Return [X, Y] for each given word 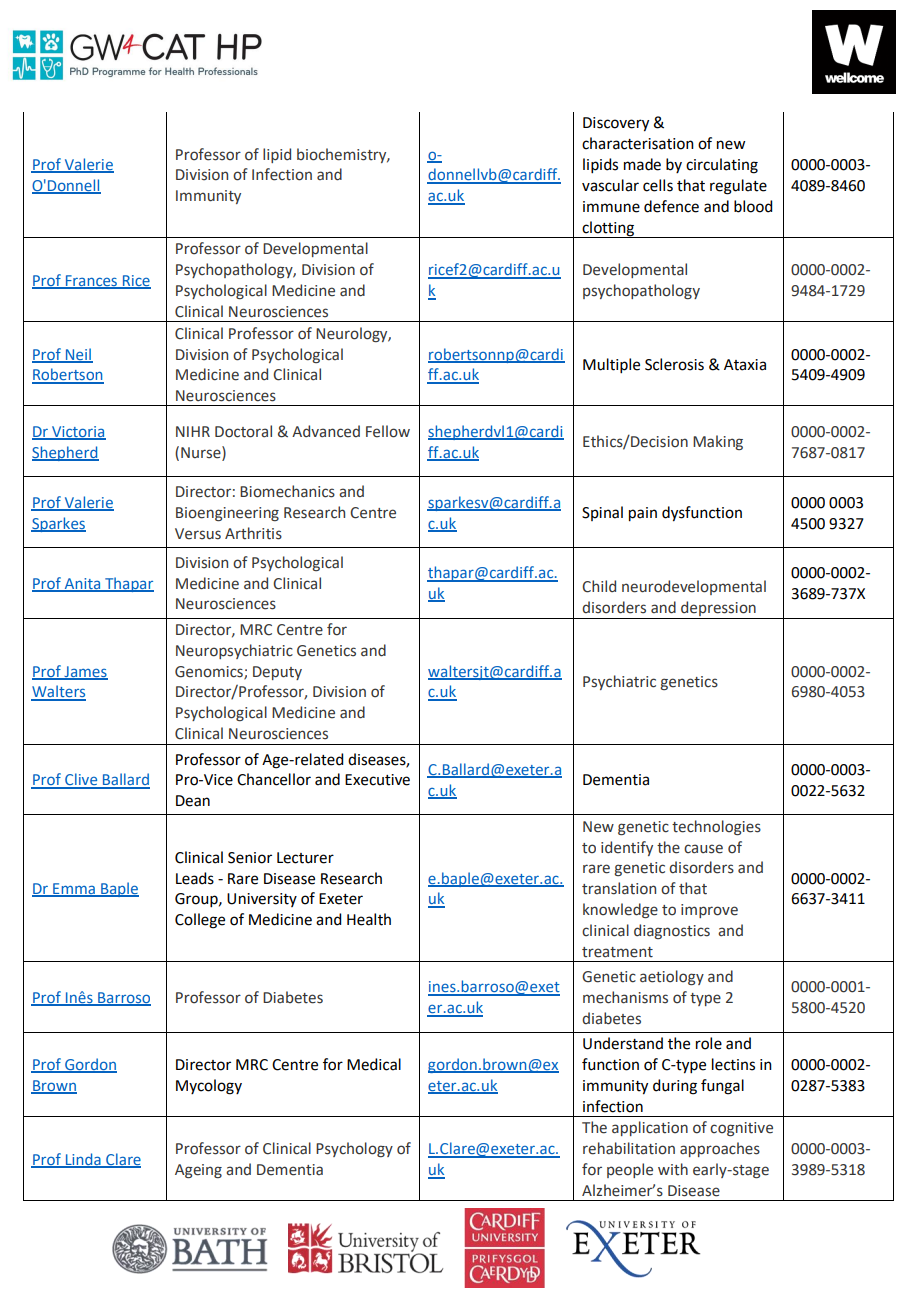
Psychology [354, 1149]
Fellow [388, 431]
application [650, 1128]
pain [643, 514]
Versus [198, 534]
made [642, 164]
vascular [610, 185]
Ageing [198, 1171]
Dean [193, 801]
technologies [716, 827]
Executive [377, 780]
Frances [91, 281]
